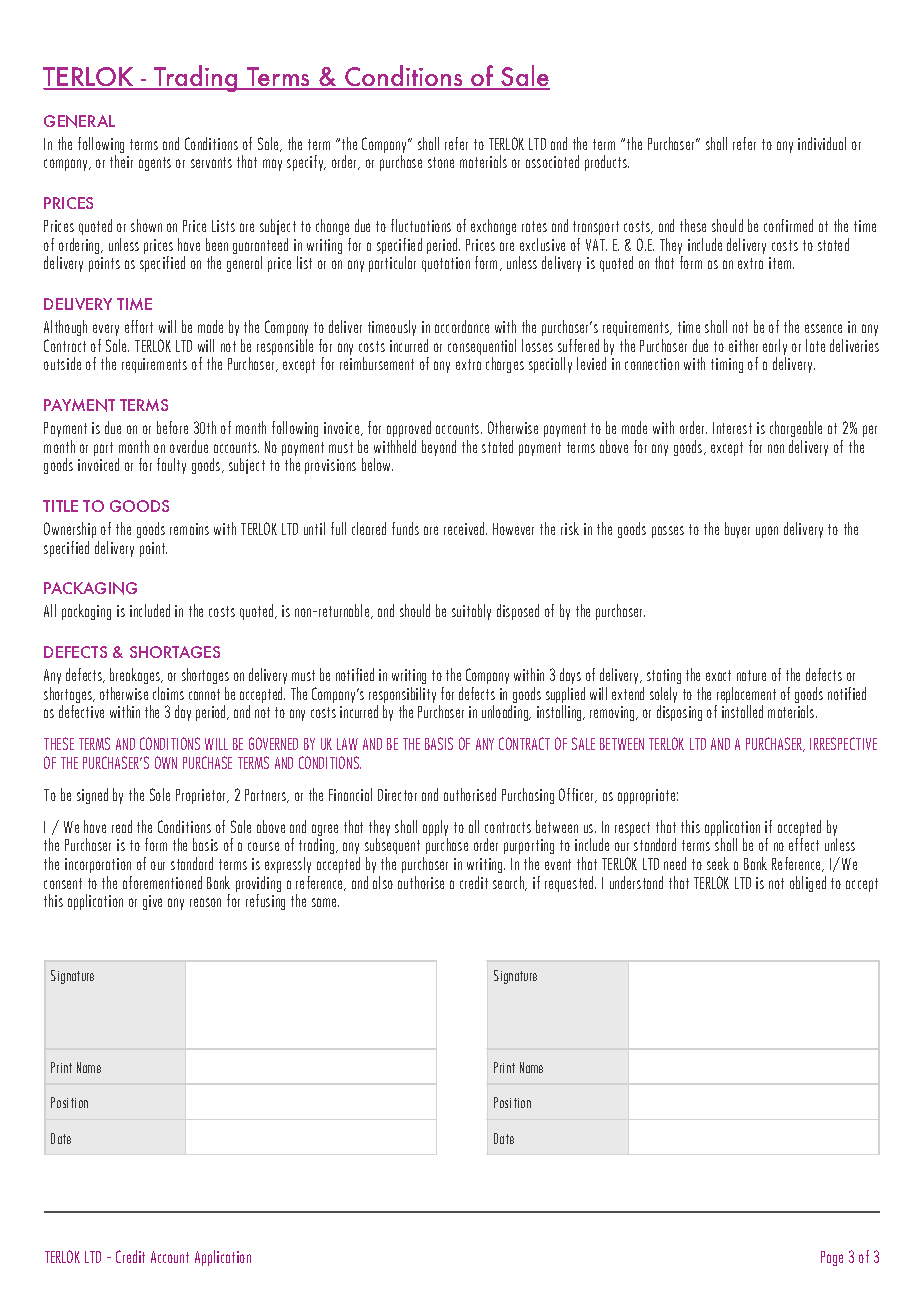 The width and height of the page is (924, 1308). Describe the element at coordinates (152, 902) in the page. I see `give` at that location.
